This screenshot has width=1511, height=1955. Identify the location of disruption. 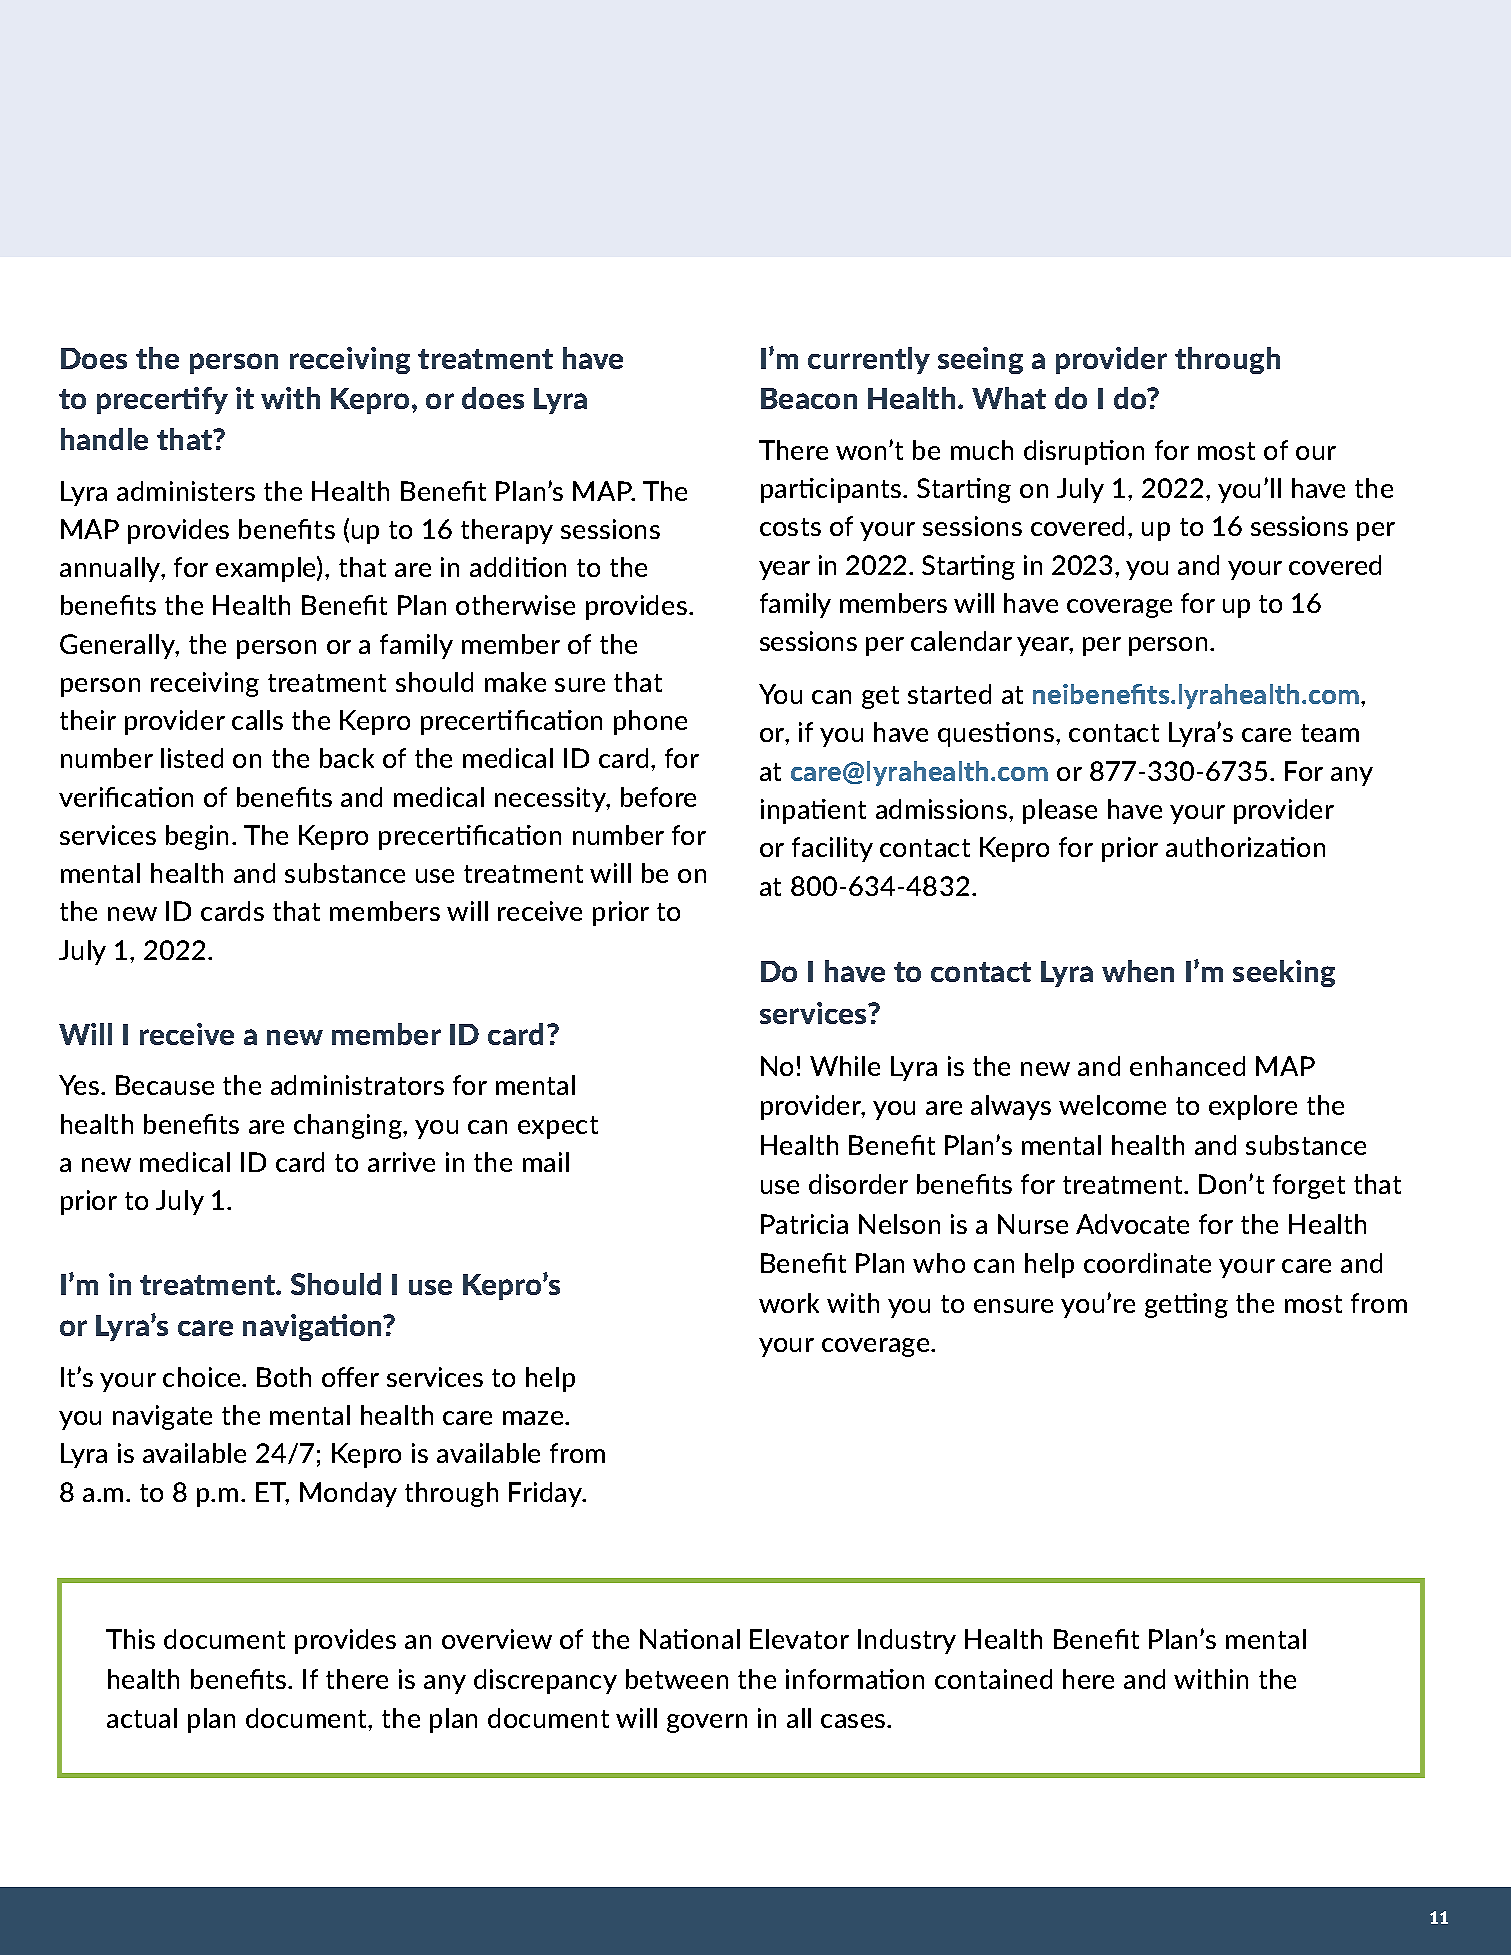
(1084, 452).
